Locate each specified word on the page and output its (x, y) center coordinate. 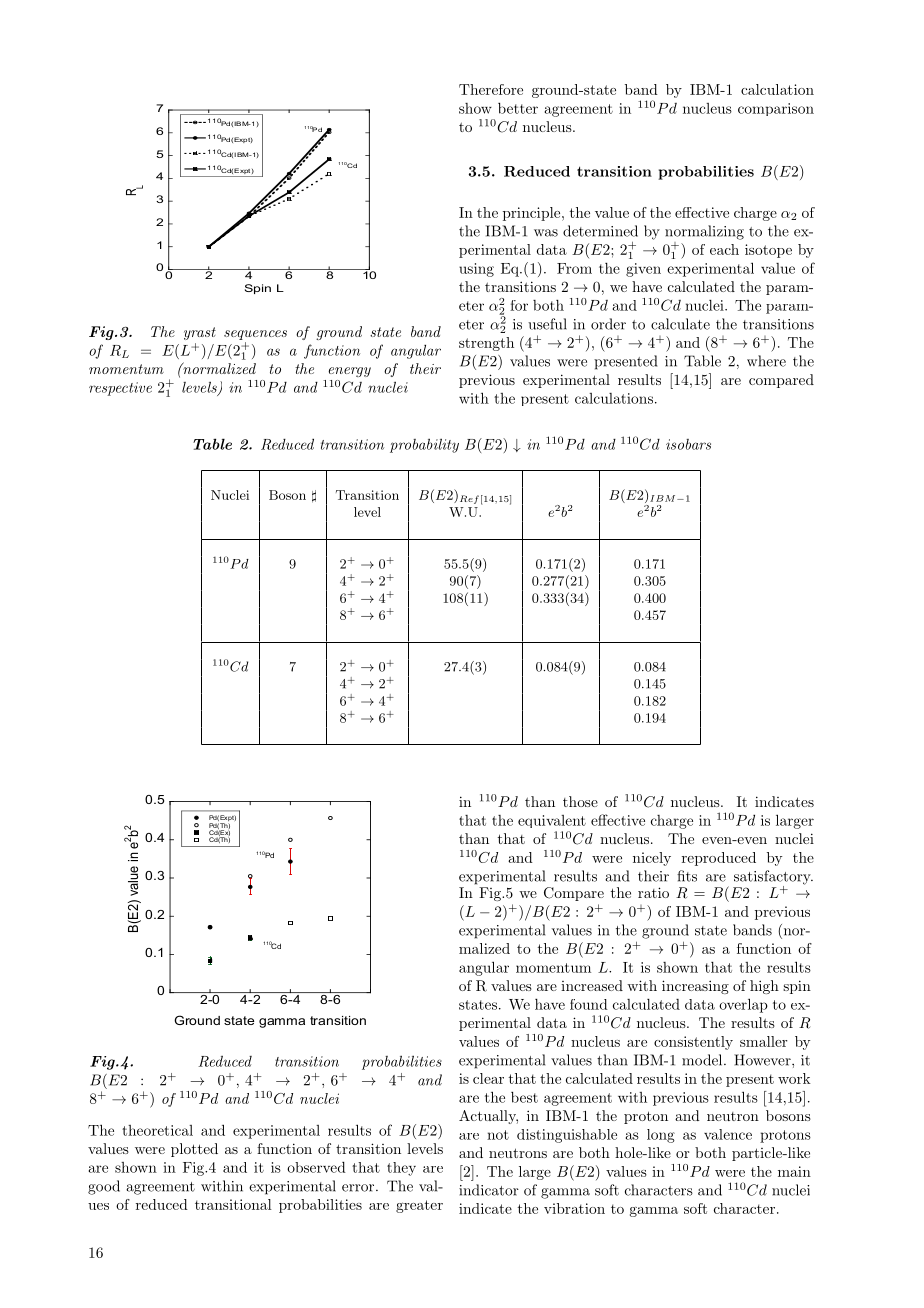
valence (728, 1134)
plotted (194, 1150)
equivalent (552, 821)
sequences (255, 335)
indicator (489, 1190)
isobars (688, 444)
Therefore (491, 89)
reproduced (719, 859)
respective (120, 389)
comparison (776, 109)
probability (424, 445)
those (580, 801)
